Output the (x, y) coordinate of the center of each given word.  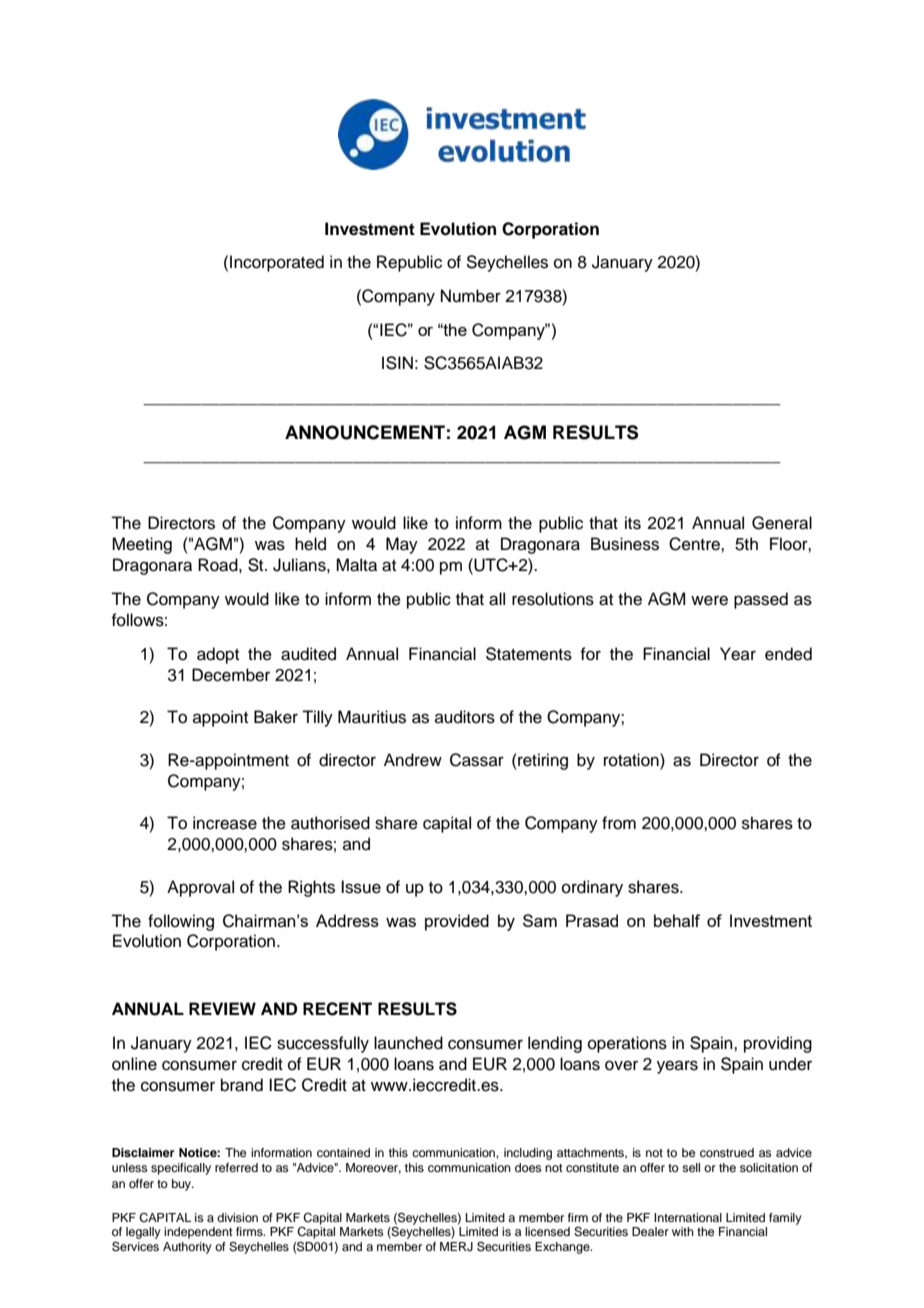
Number (471, 296)
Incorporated (277, 263)
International (688, 1217)
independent (198, 1233)
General (782, 523)
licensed (547, 1231)
